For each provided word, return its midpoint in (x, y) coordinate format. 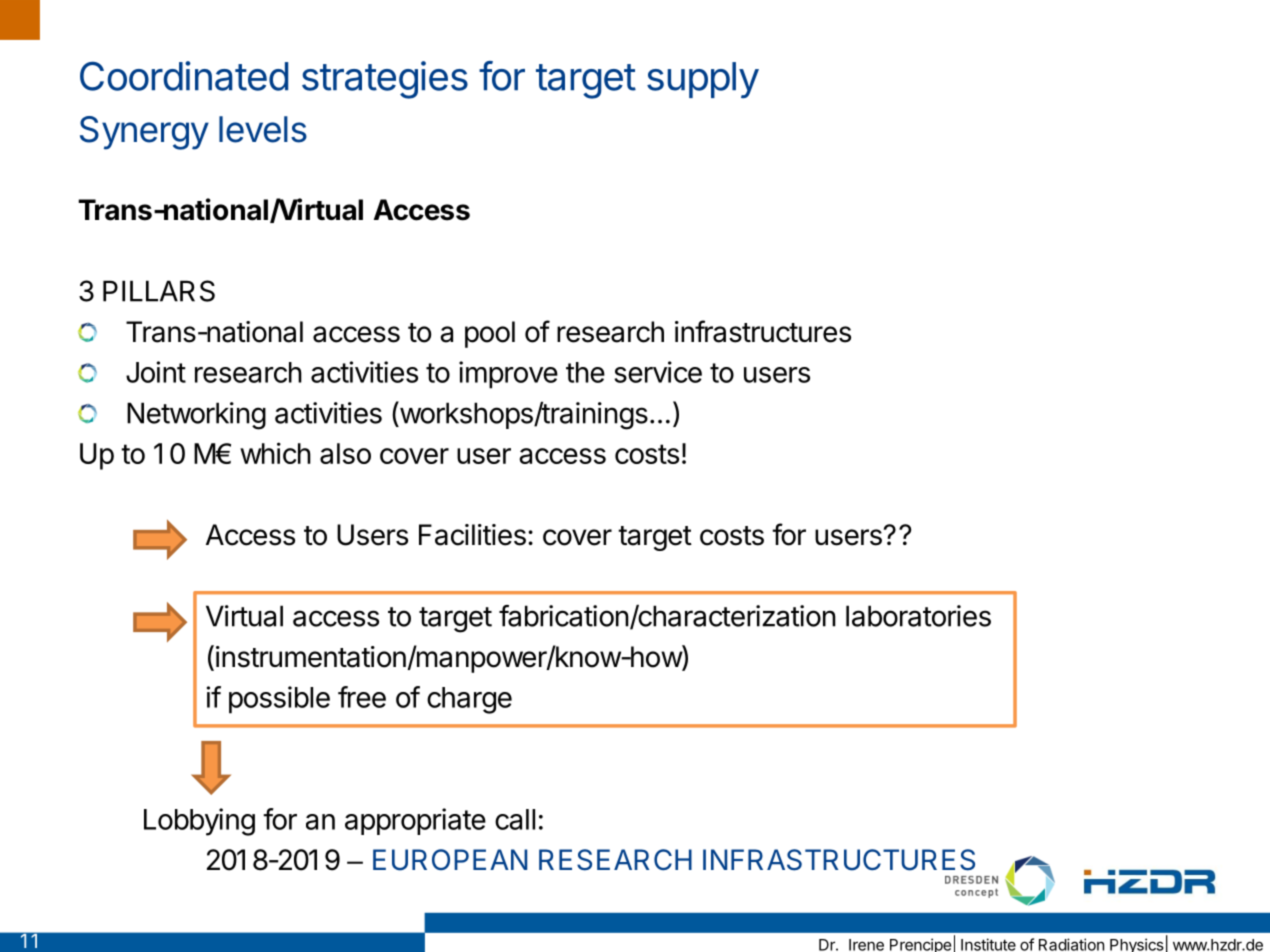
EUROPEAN (450, 860)
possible (279, 700)
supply (703, 80)
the (585, 372)
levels (263, 129)
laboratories (918, 616)
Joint (156, 372)
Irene (866, 945)
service (658, 372)
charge (469, 700)
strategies (385, 80)
